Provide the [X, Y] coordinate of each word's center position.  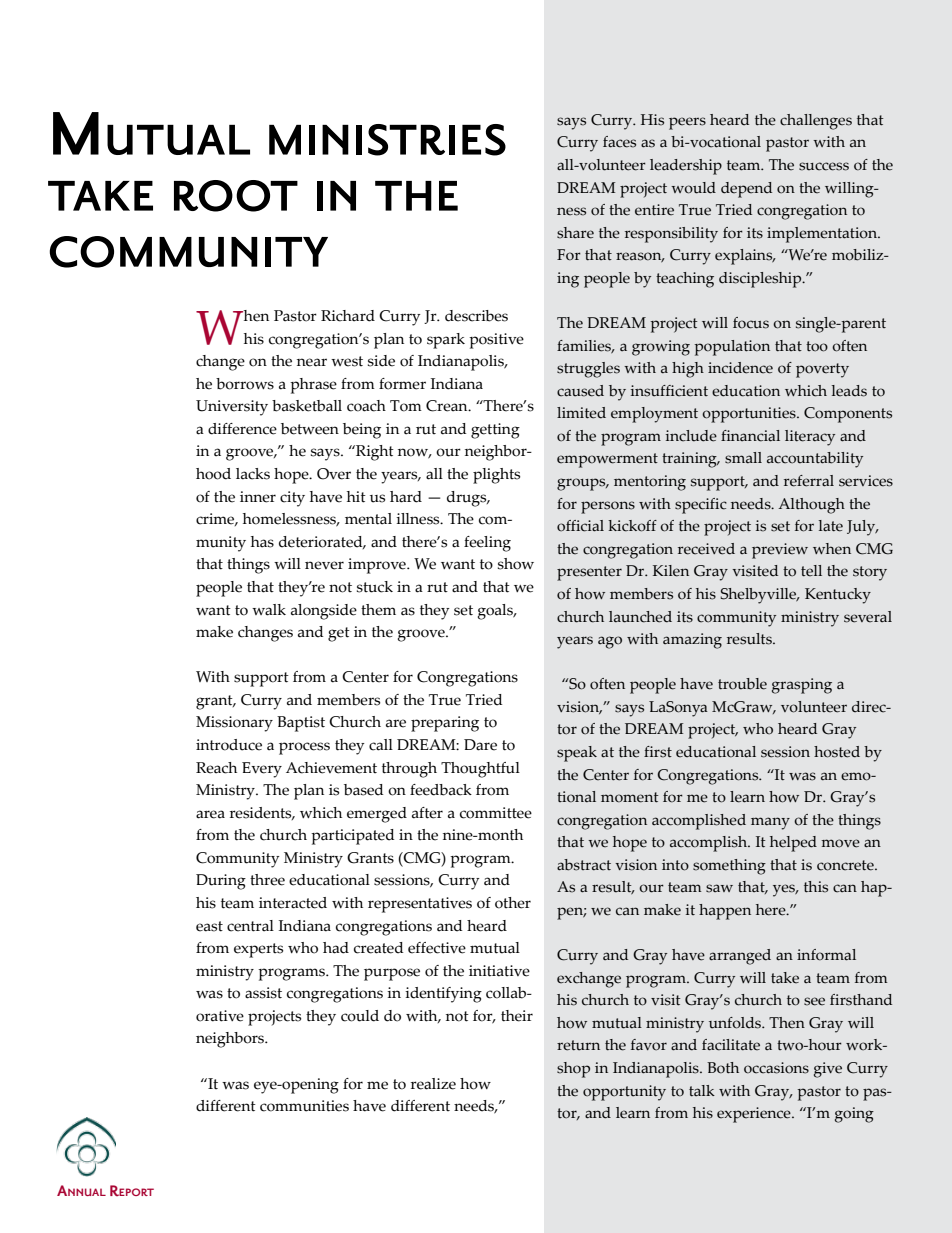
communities [304, 1106]
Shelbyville [759, 596]
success [824, 166]
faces [619, 142]
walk [269, 610]
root [236, 196]
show [516, 564]
